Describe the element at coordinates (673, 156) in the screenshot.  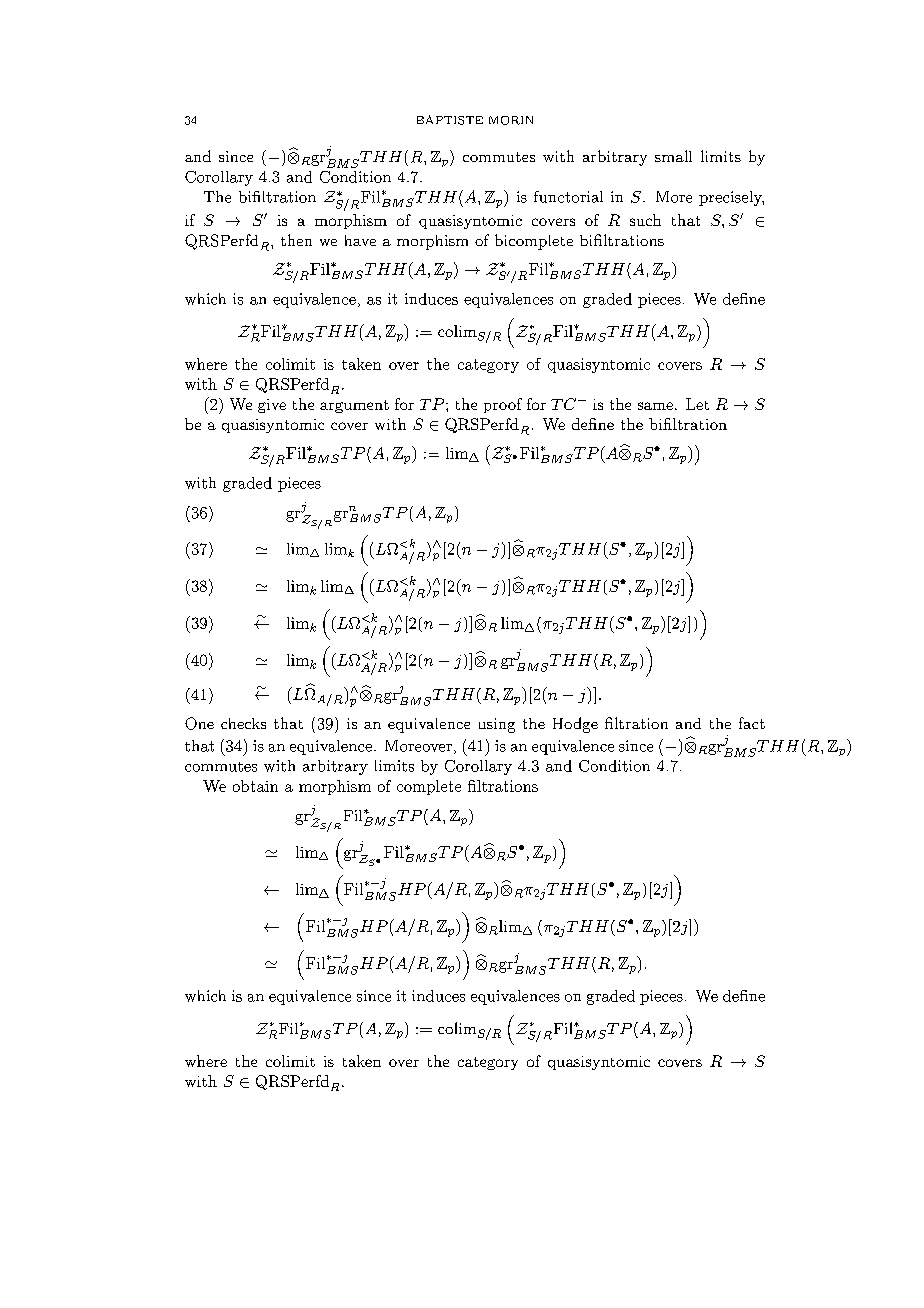
I see `small` at that location.
